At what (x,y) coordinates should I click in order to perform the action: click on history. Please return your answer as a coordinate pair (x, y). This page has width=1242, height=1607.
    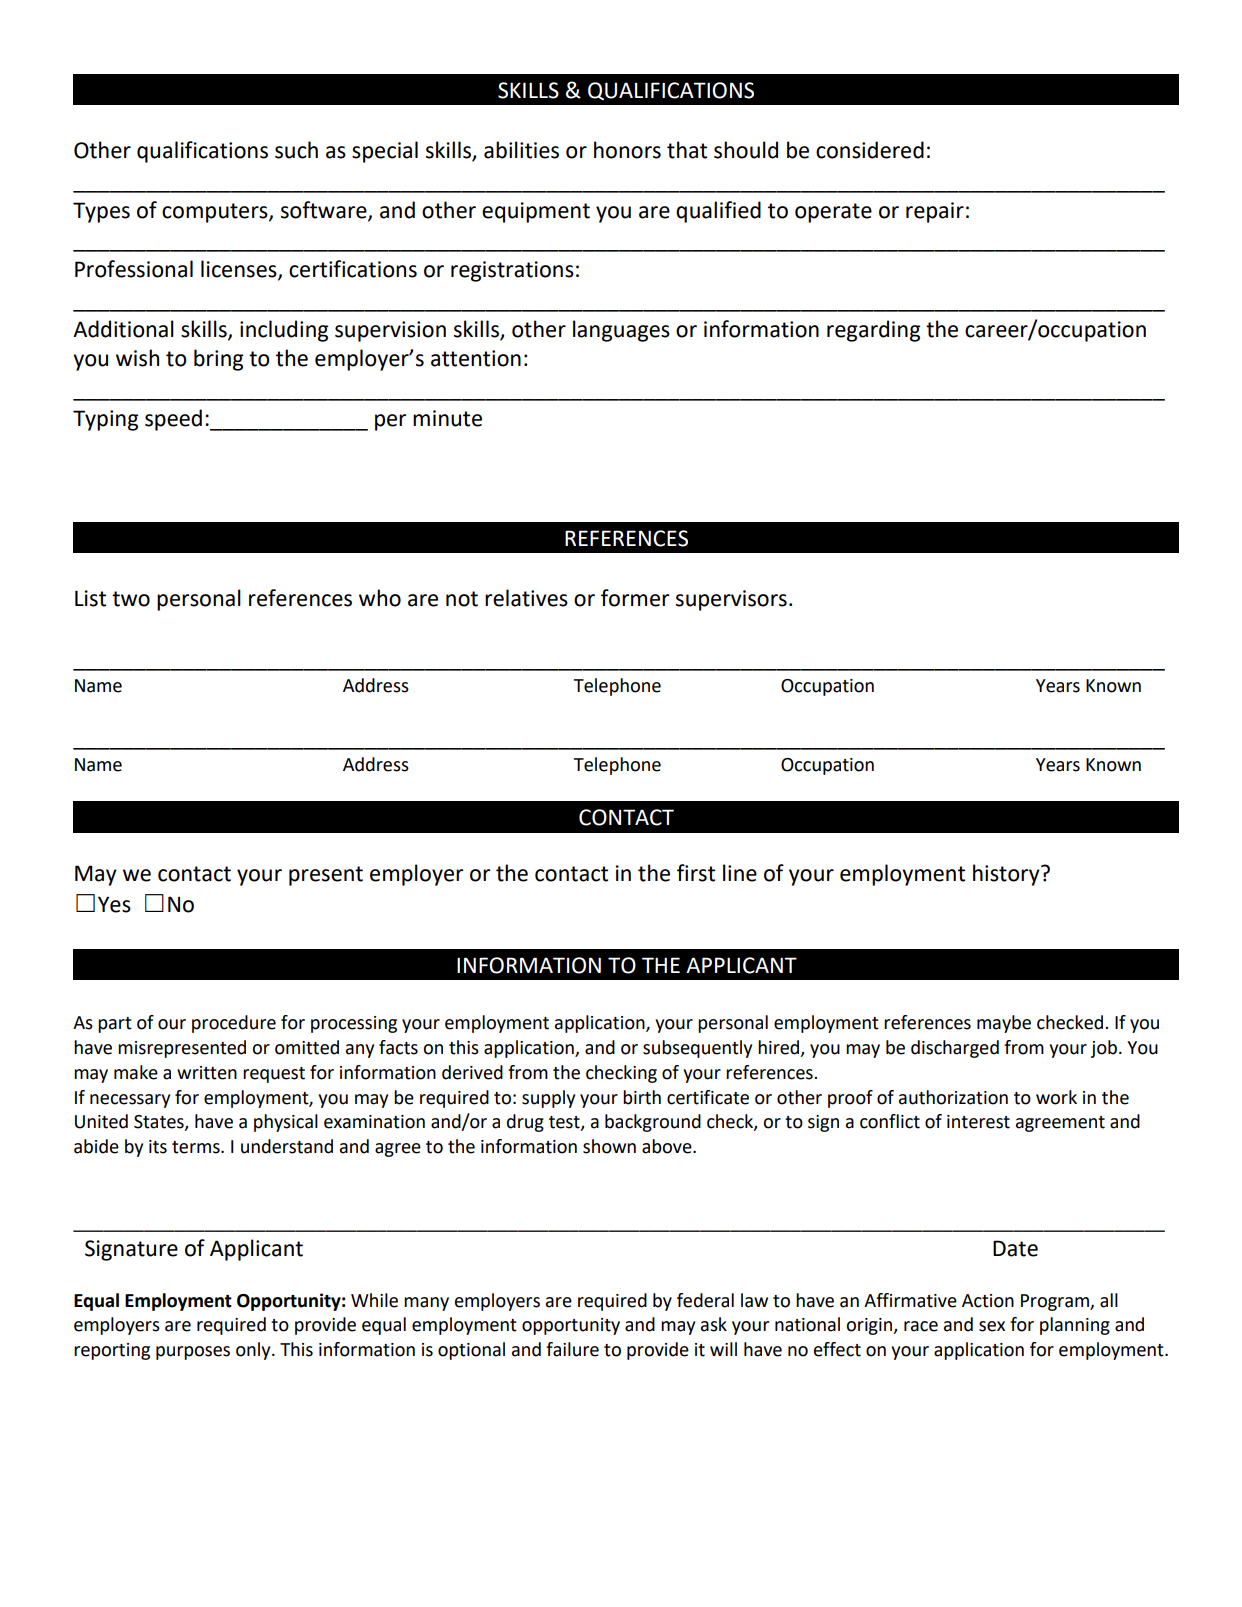
    Looking at the image, I should click on (1007, 875).
